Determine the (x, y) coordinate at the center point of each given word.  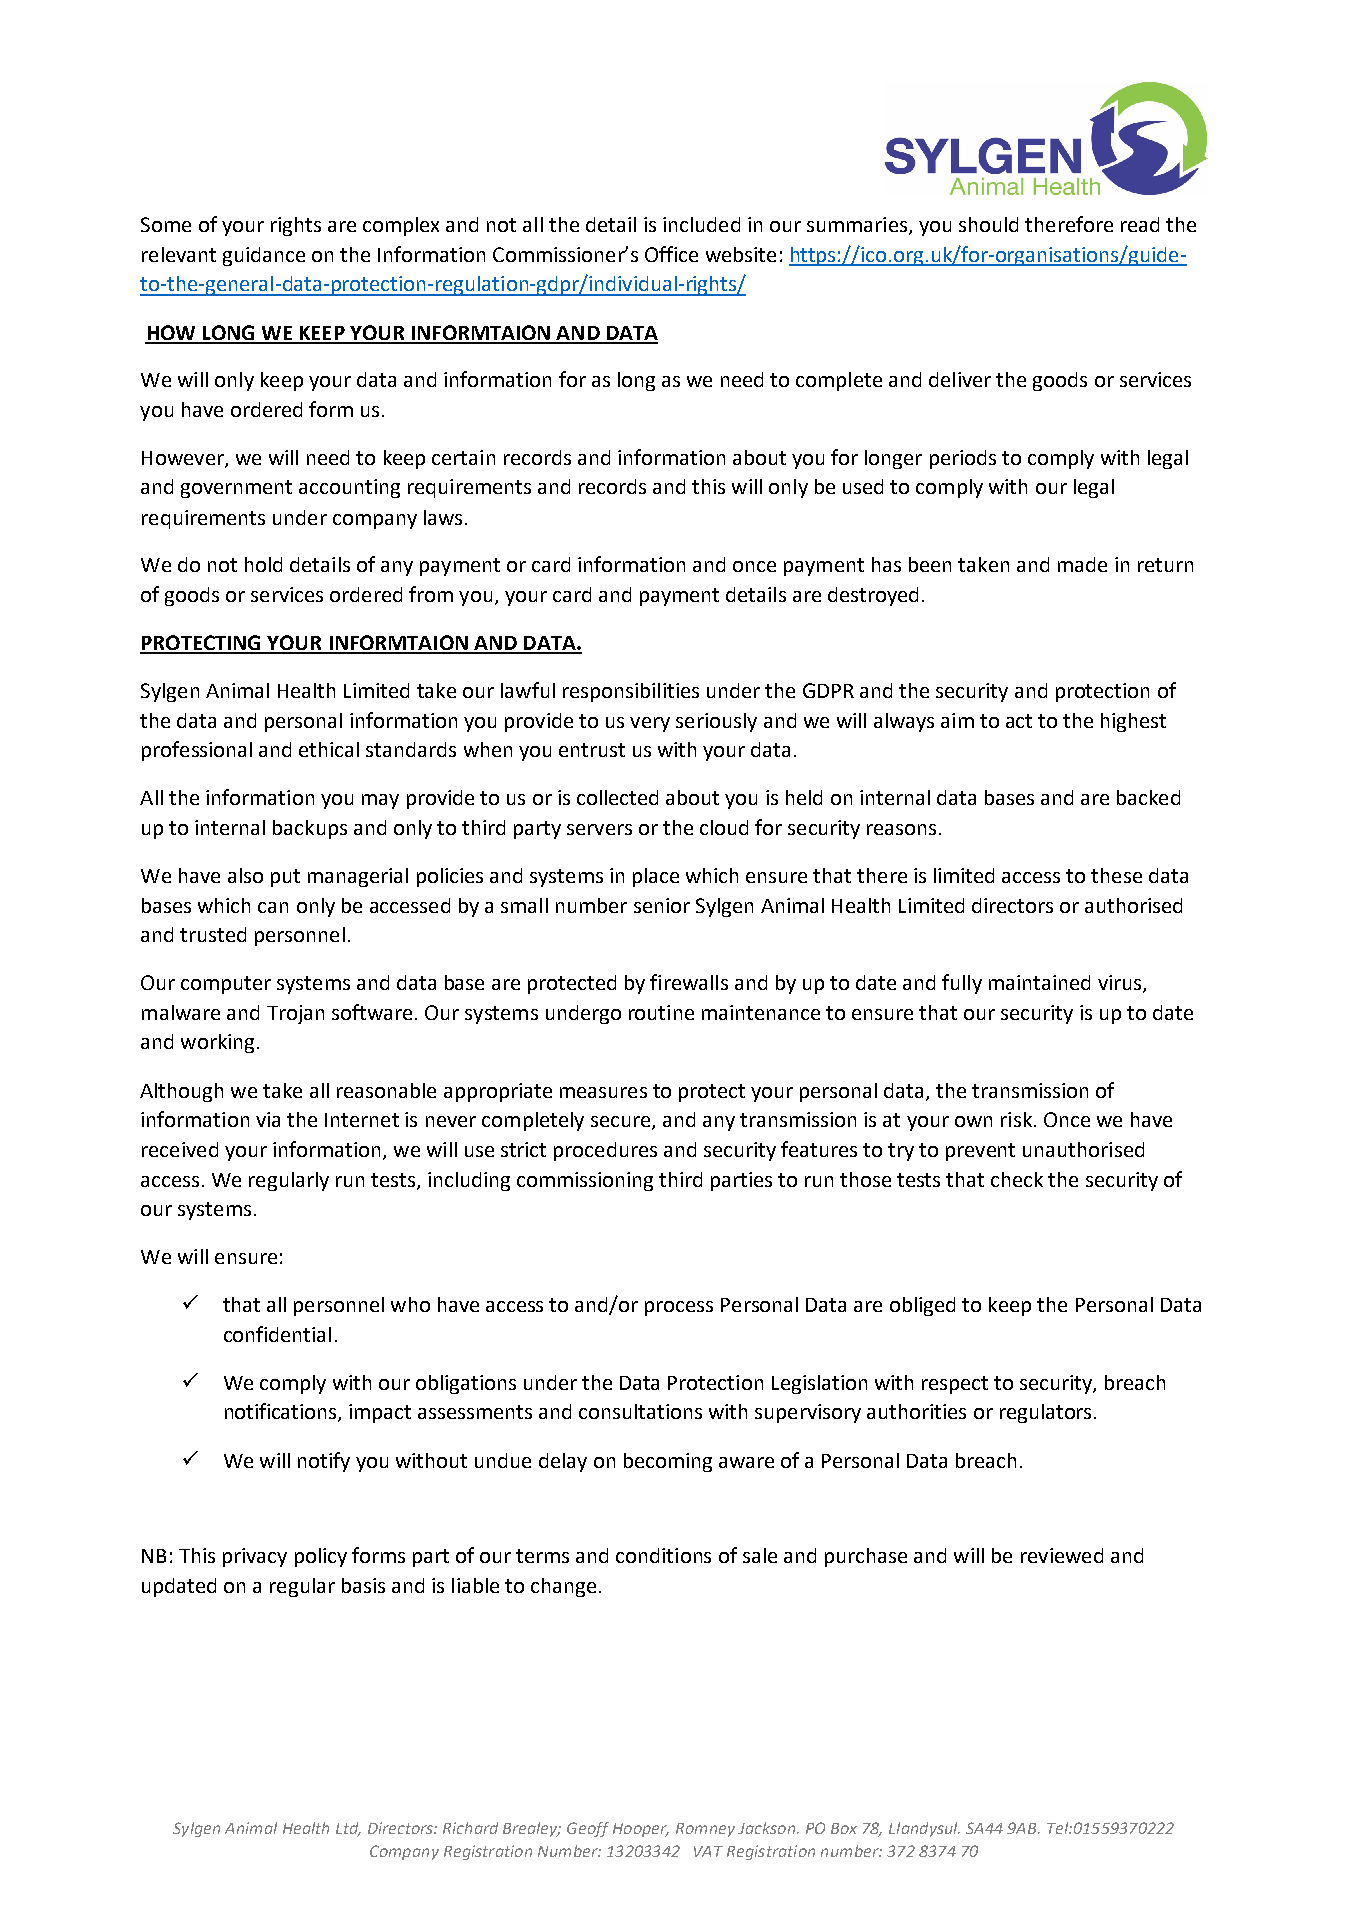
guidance (264, 256)
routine (661, 1012)
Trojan (295, 1014)
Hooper (641, 1830)
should (988, 224)
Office (671, 254)
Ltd (348, 1829)
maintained (1039, 982)
